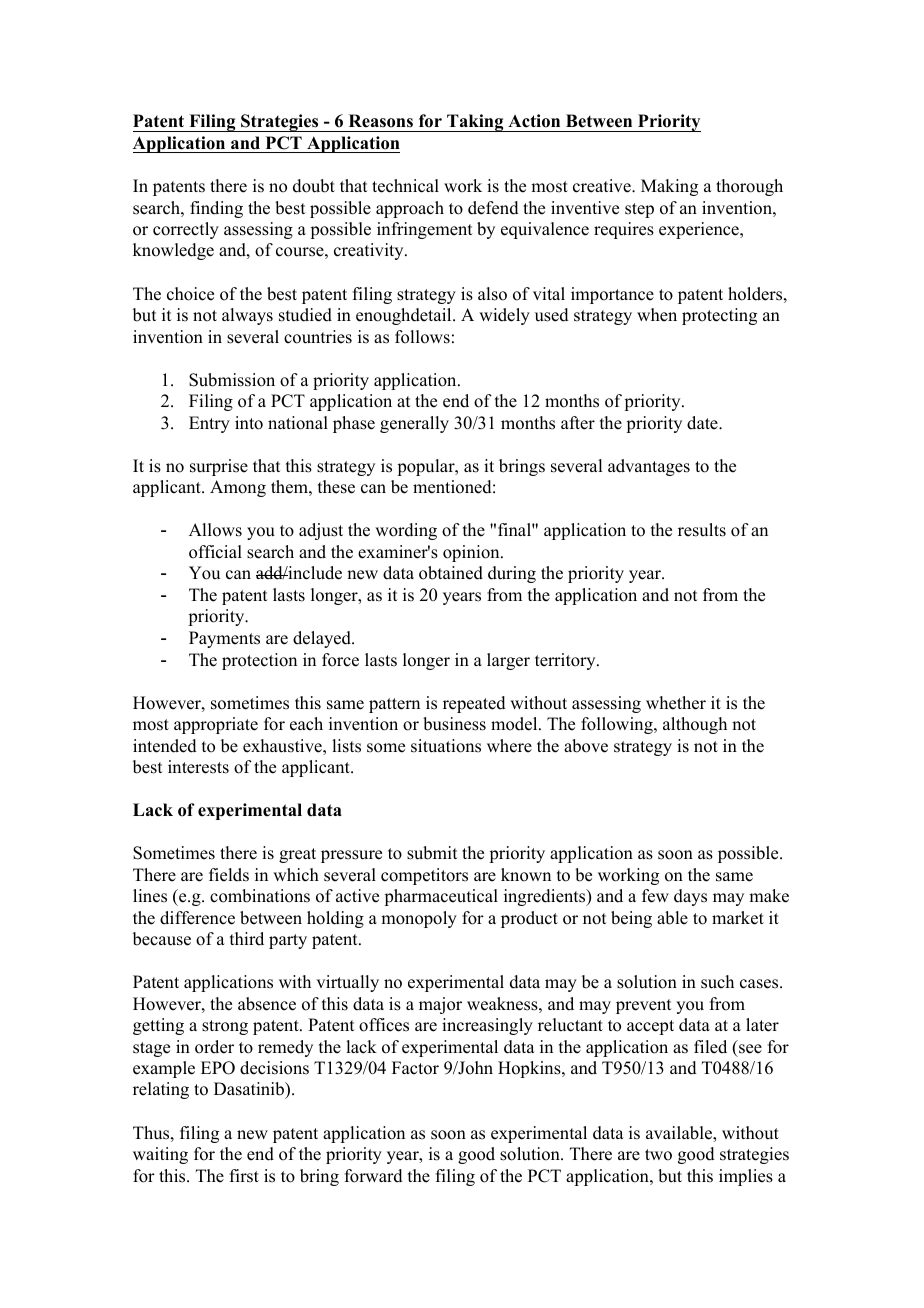  What do you see at coordinates (475, 123) in the document?
I see `Taking` at bounding box center [475, 123].
